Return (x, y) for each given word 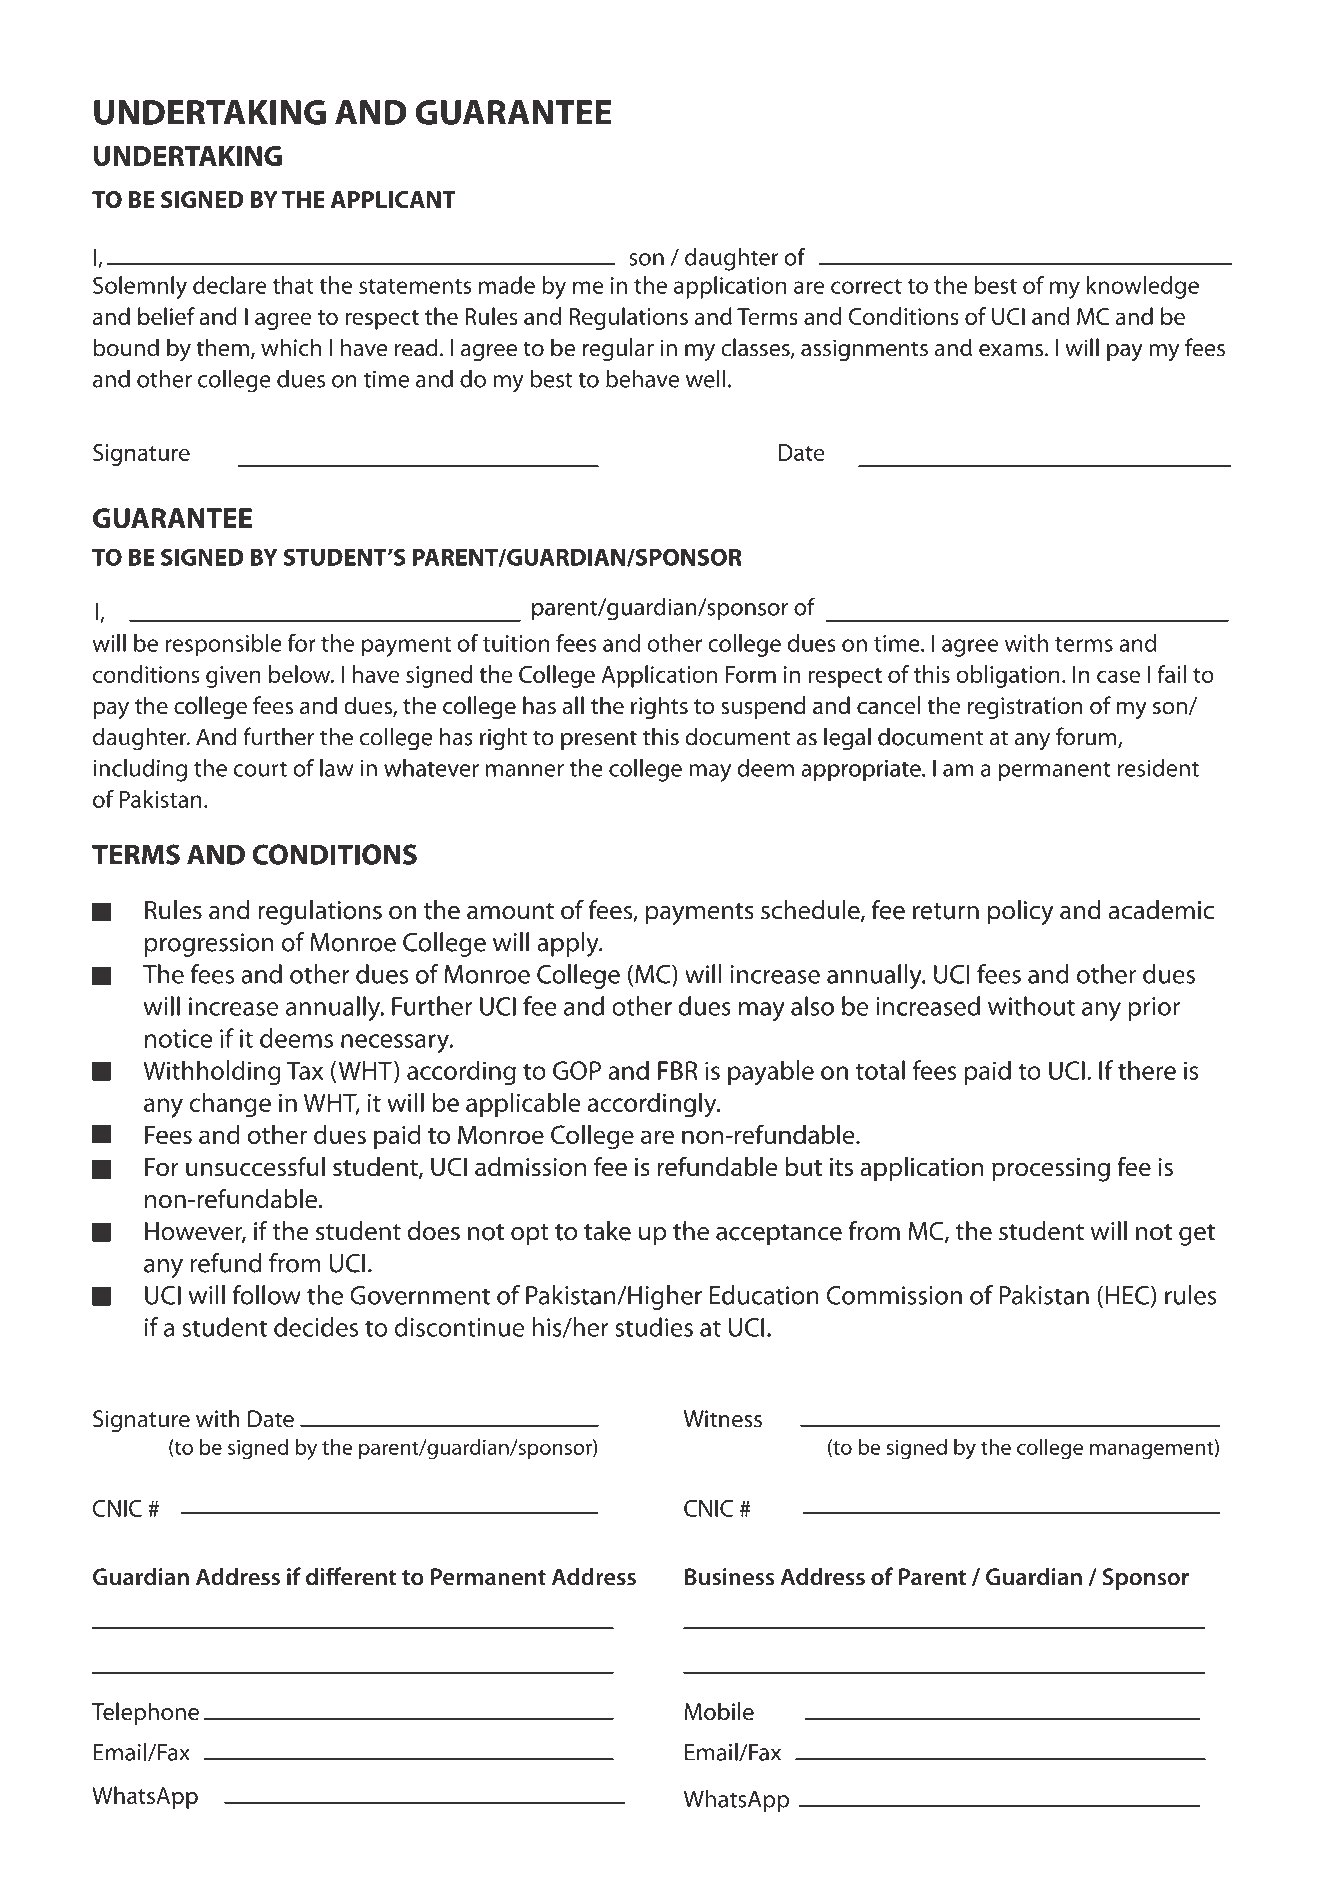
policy (1021, 912)
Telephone (145, 1713)
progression (209, 945)
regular (618, 349)
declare (230, 285)
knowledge (1143, 287)
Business (729, 1577)
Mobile (719, 1711)
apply (569, 944)
